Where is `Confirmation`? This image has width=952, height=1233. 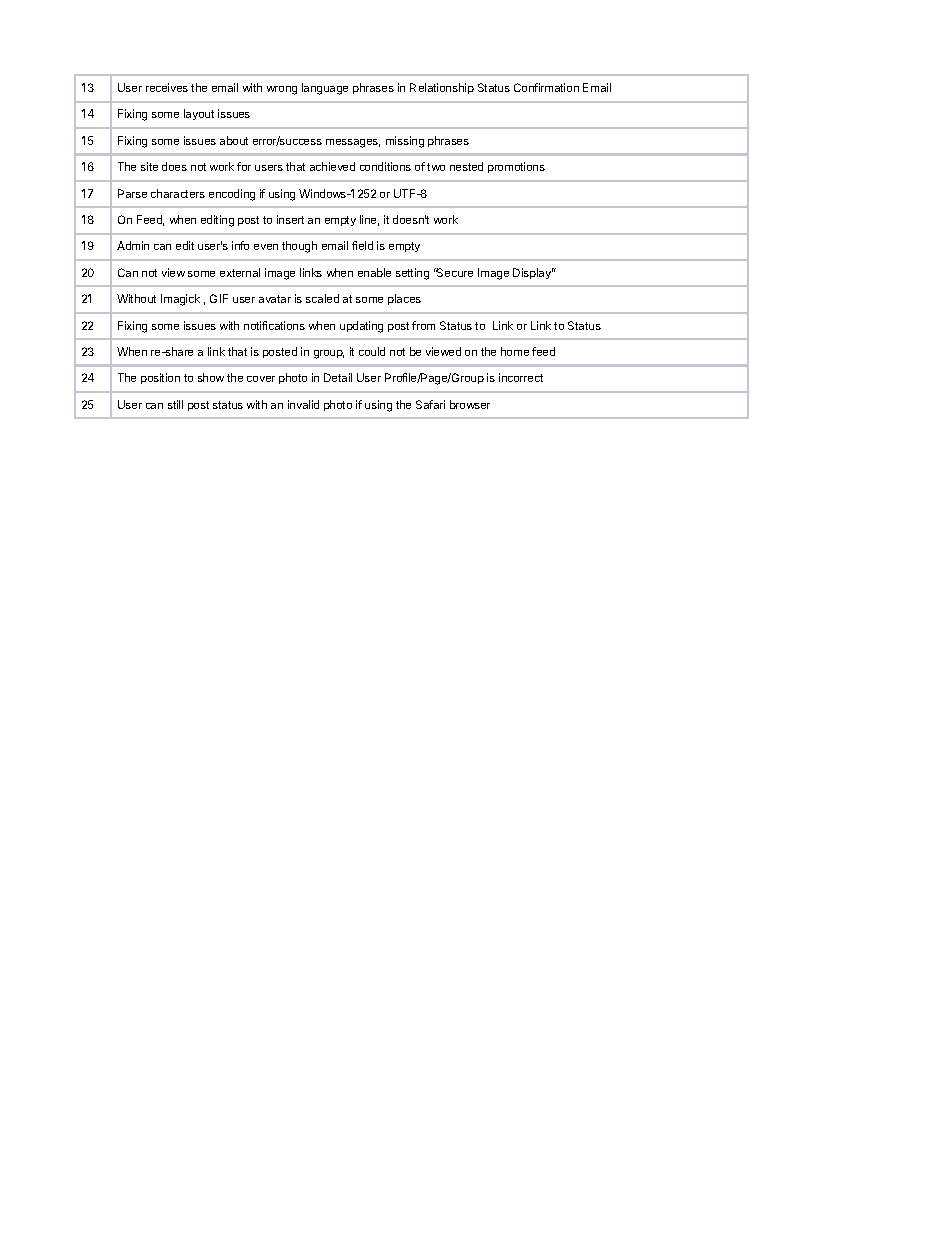
Confirmation is located at coordinates (546, 87).
